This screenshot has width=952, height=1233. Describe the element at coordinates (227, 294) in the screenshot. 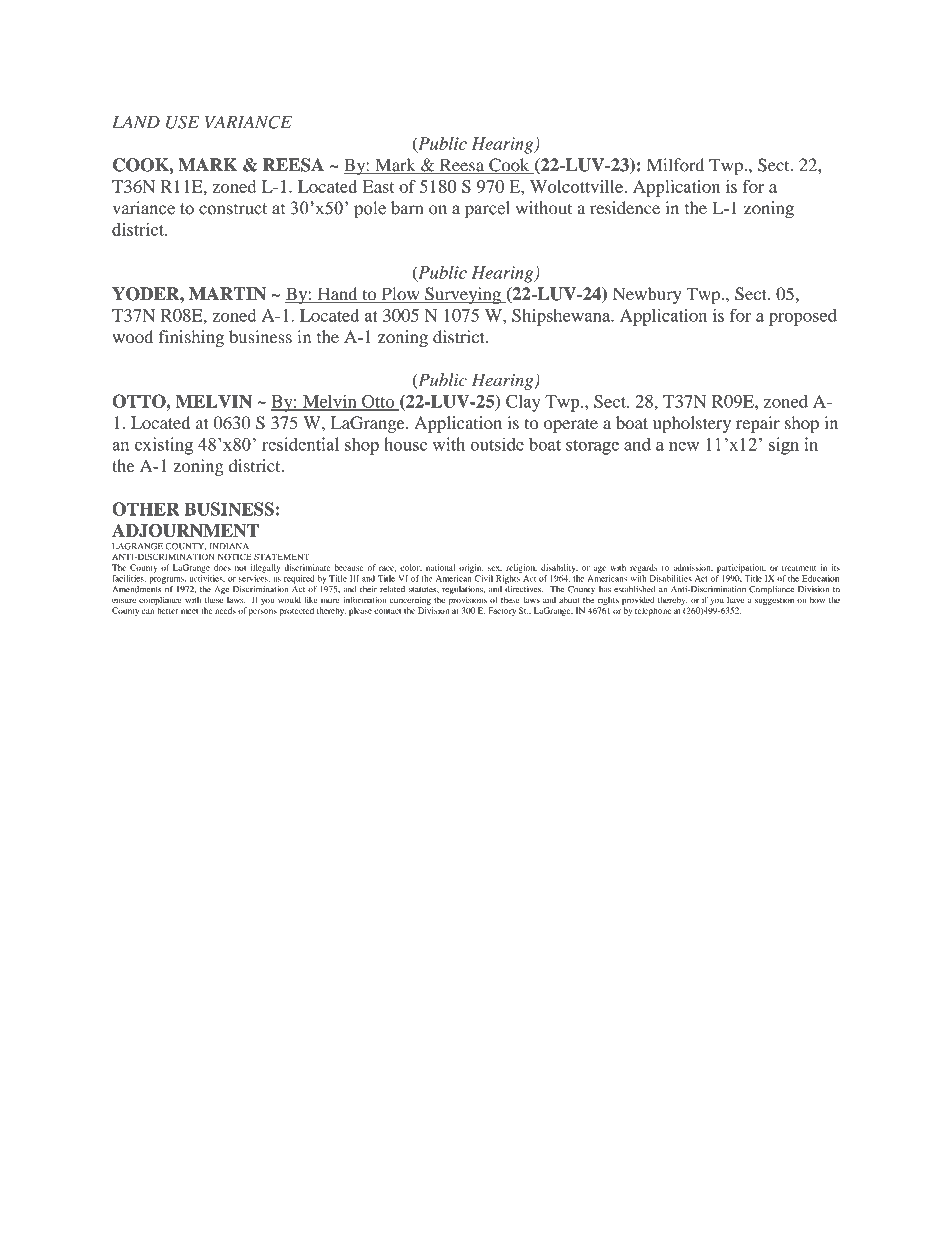

I see `MARTIN` at that location.
